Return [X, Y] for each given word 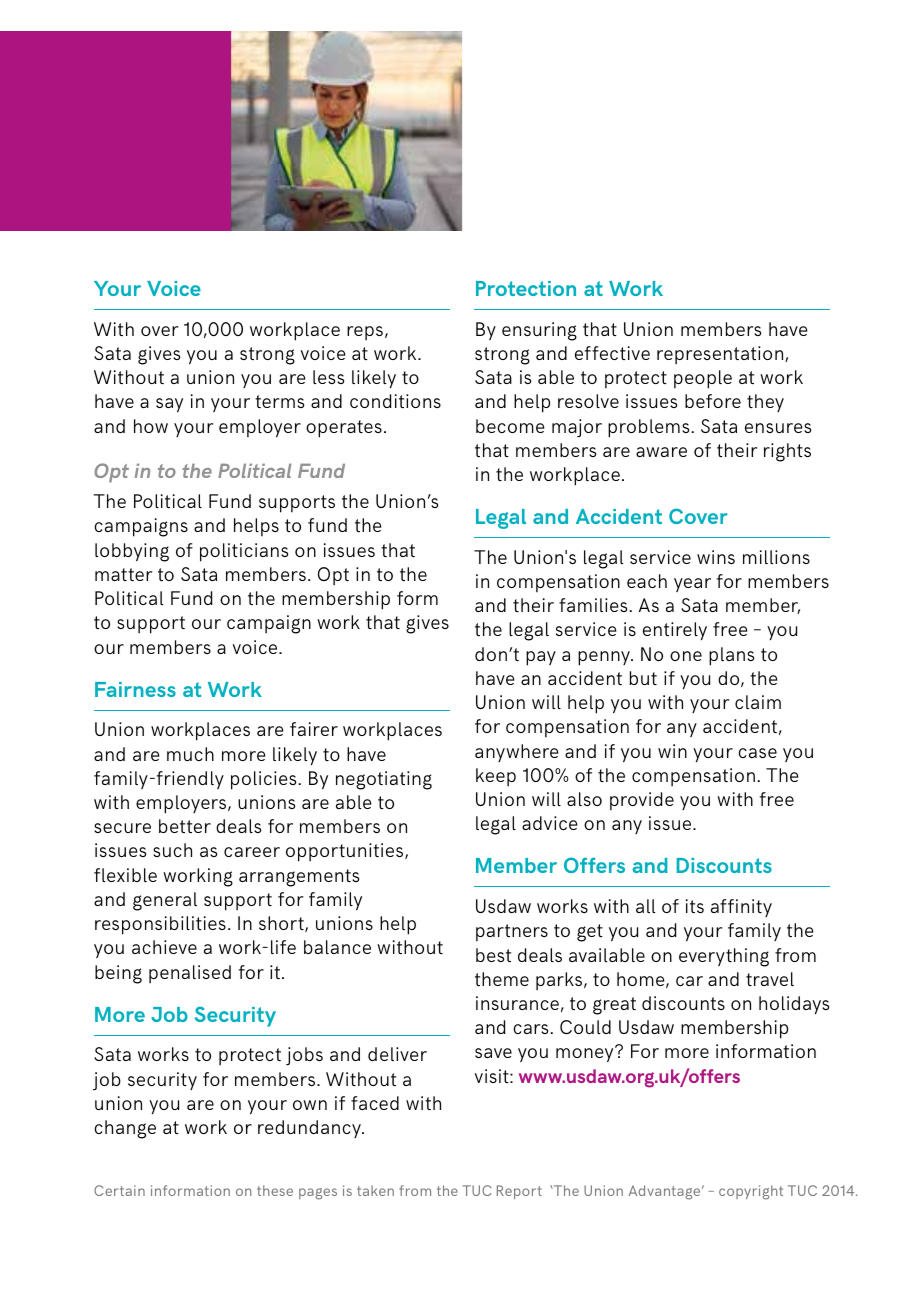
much [190, 754]
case [757, 753]
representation [721, 355]
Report [519, 1192]
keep [496, 777]
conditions [395, 401]
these [275, 1190]
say [169, 405]
